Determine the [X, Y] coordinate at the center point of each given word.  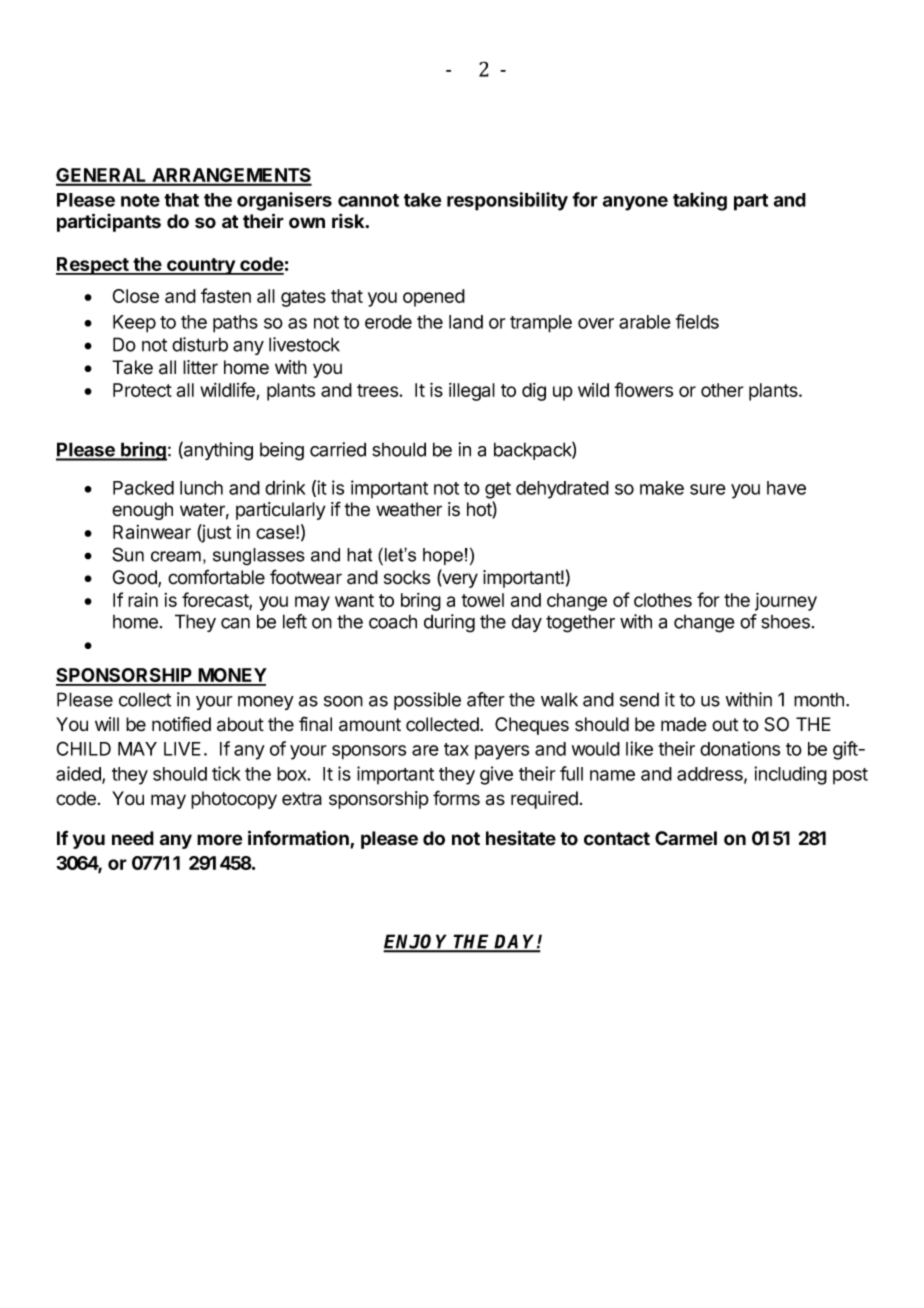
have [786, 488]
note [140, 200]
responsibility [507, 201]
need [133, 838]
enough [142, 511]
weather [409, 509]
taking [700, 201]
